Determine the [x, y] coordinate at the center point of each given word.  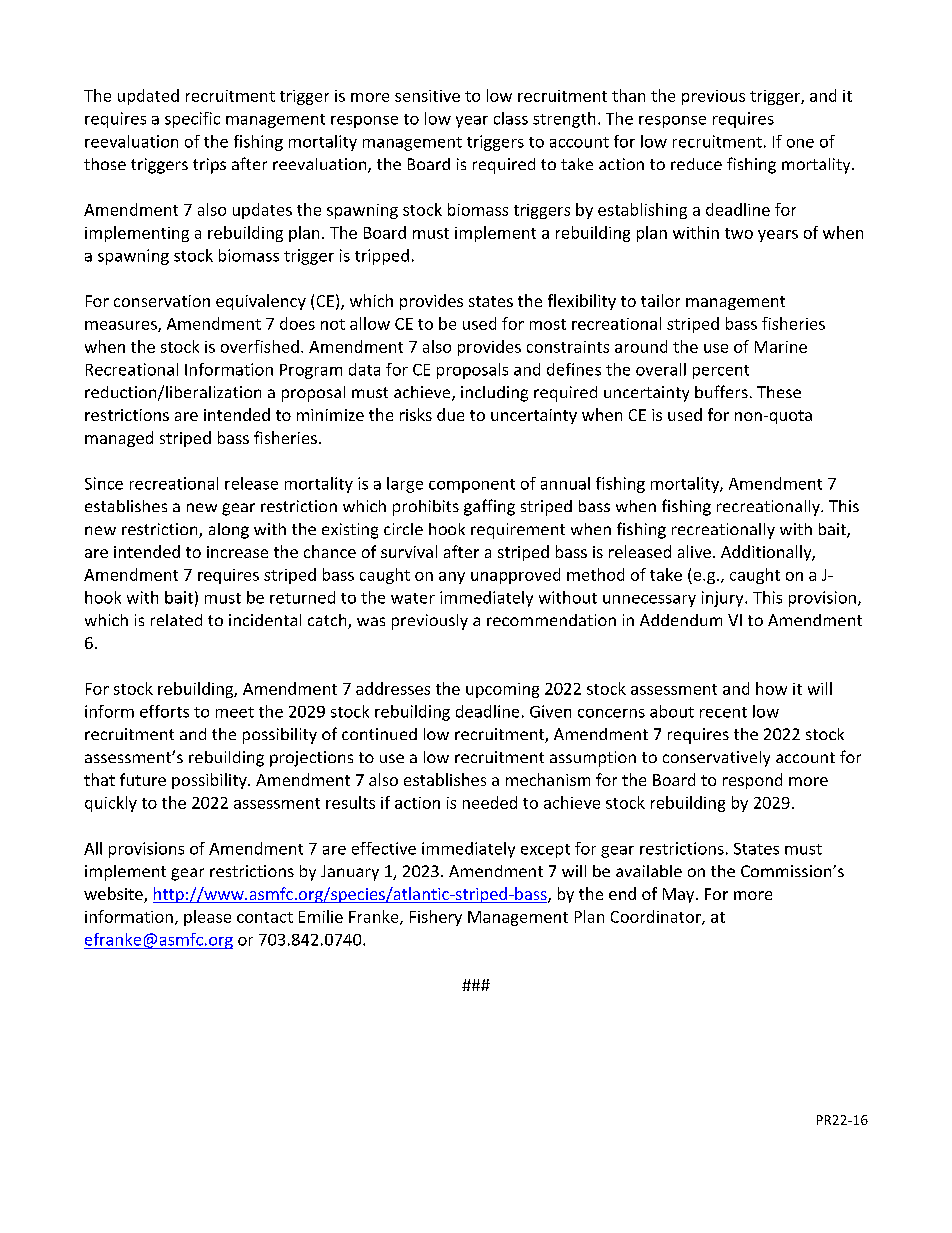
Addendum [681, 620]
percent [721, 372]
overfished [260, 346]
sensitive [427, 96]
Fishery [436, 918]
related [176, 620]
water [413, 598]
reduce [696, 164]
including [494, 394]
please [207, 918]
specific [192, 120]
